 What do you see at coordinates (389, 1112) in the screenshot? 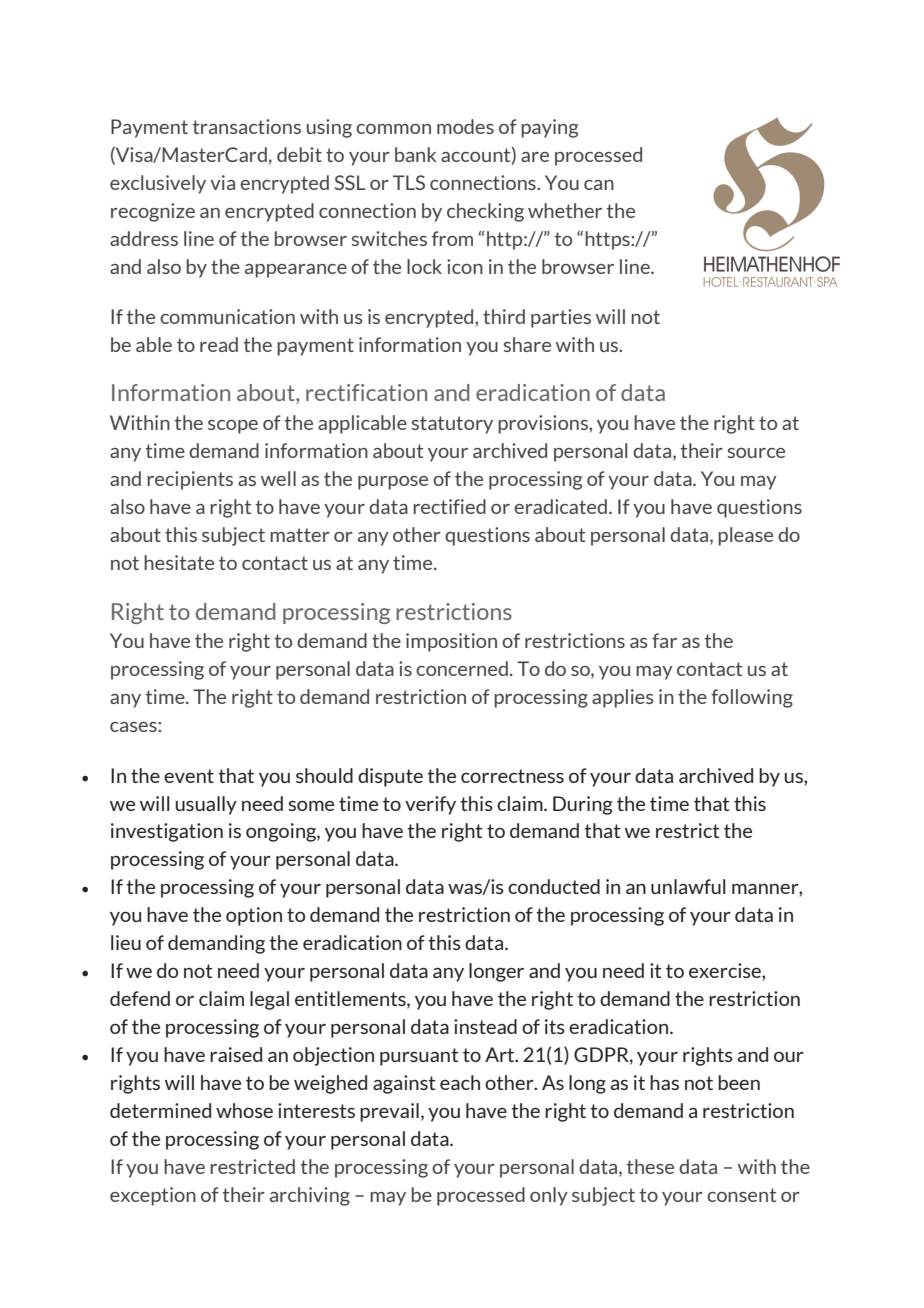
I see `prevail` at bounding box center [389, 1112].
